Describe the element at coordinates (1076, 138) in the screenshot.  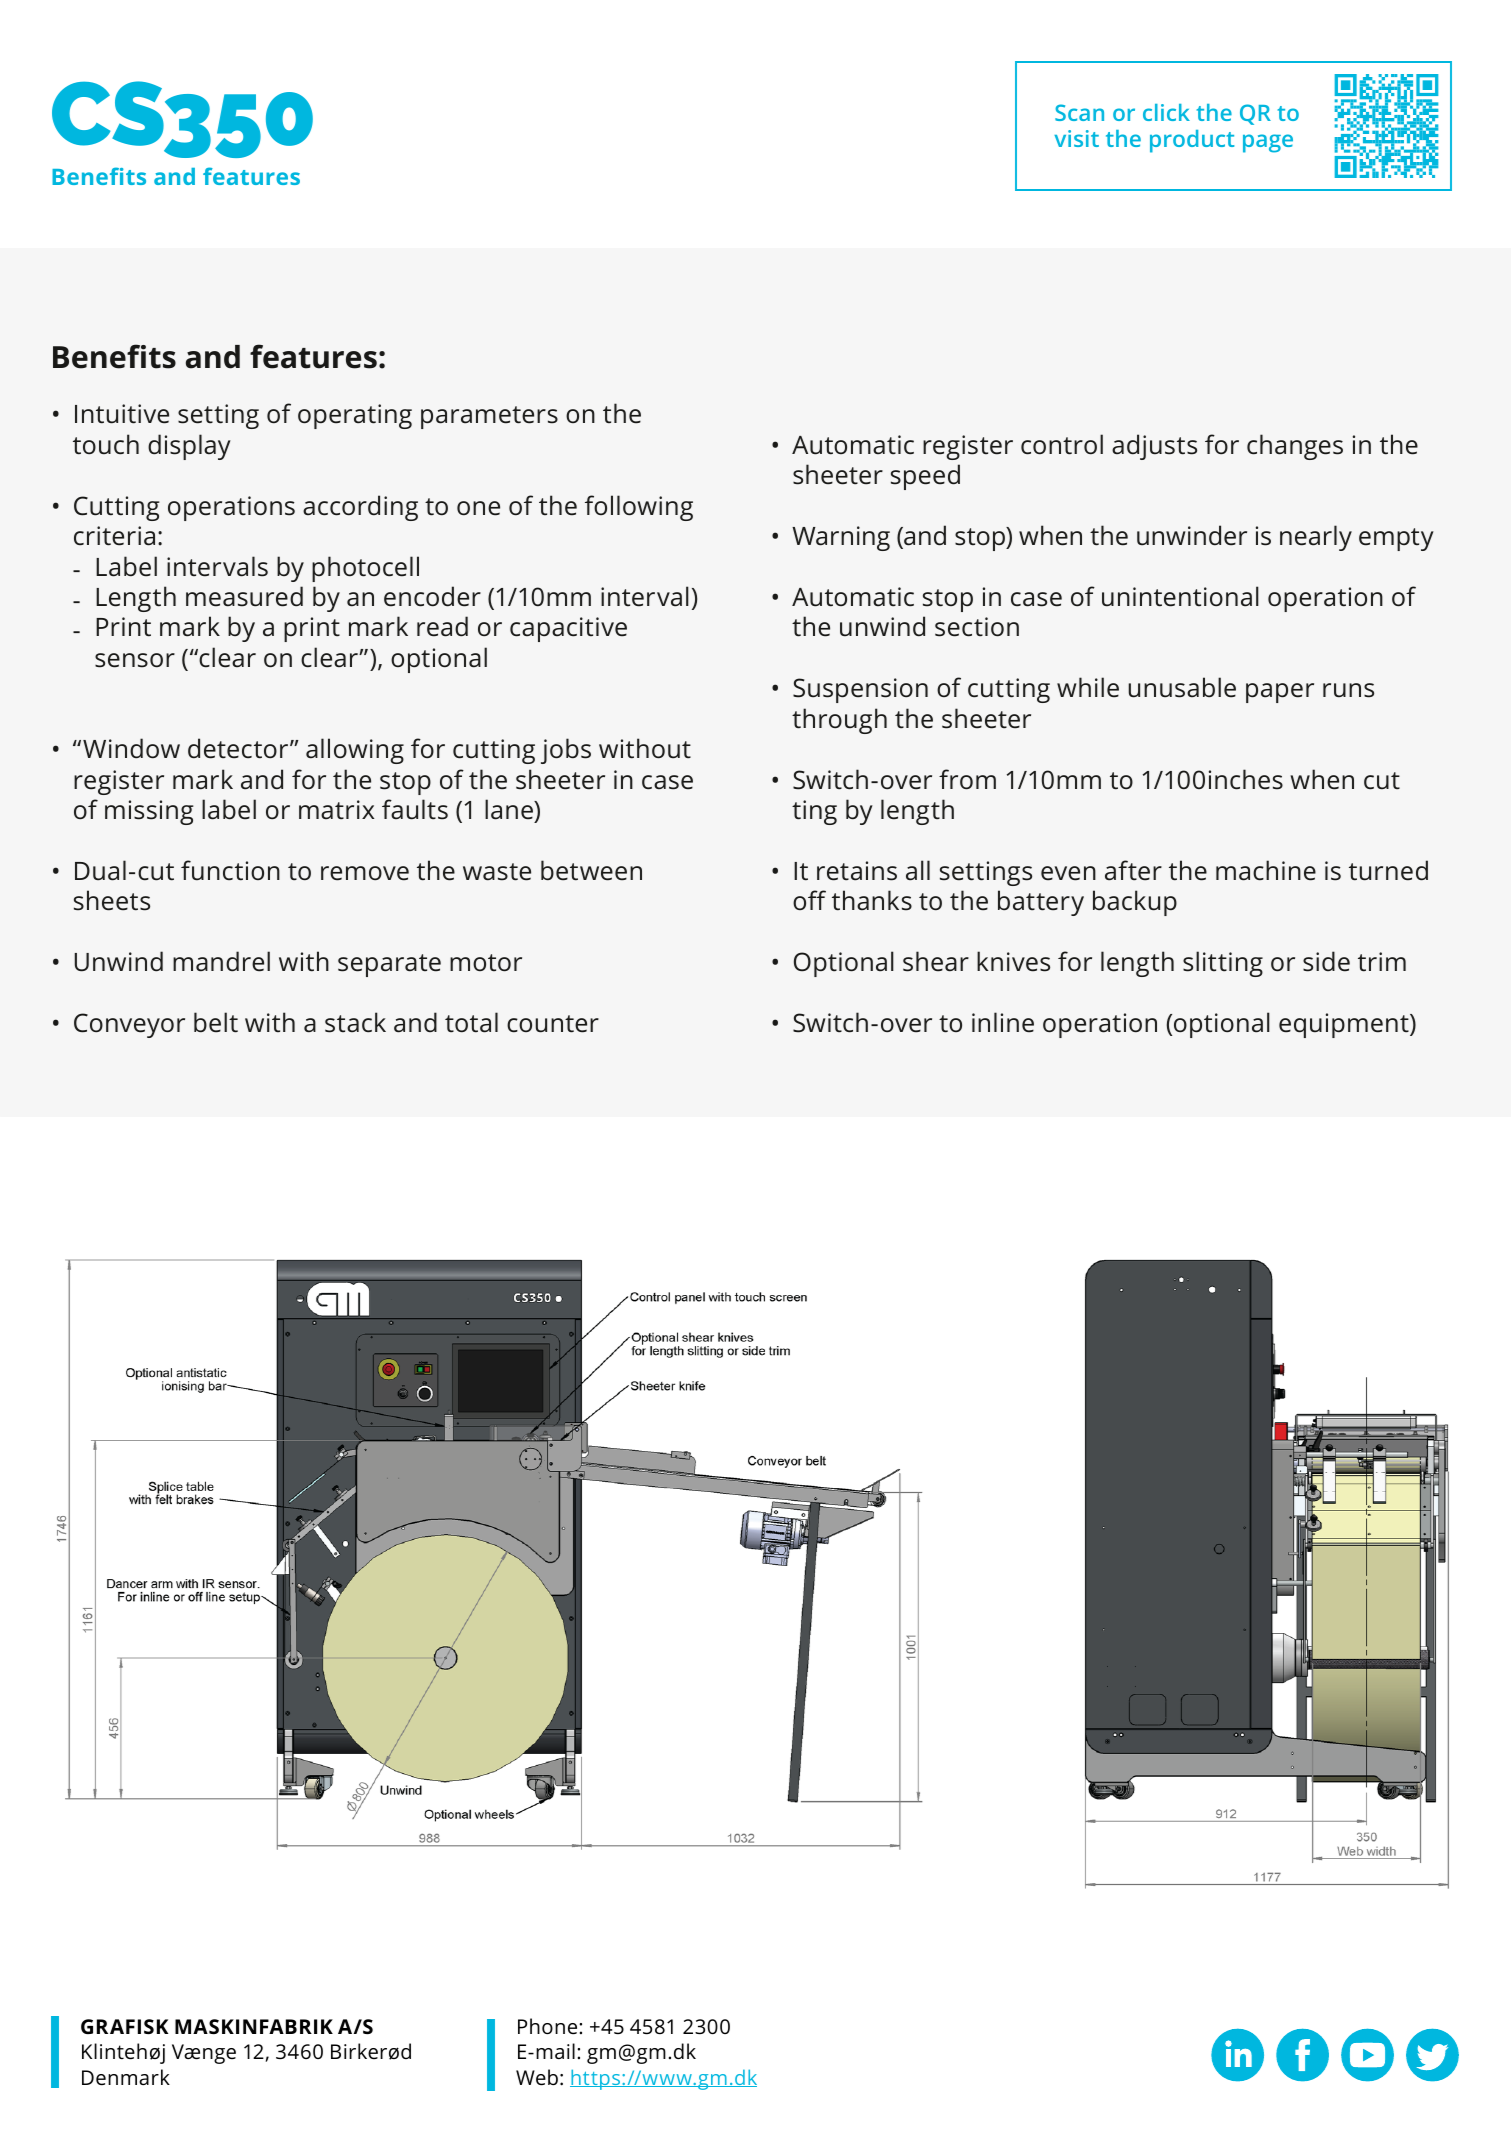
I see `visit` at that location.
